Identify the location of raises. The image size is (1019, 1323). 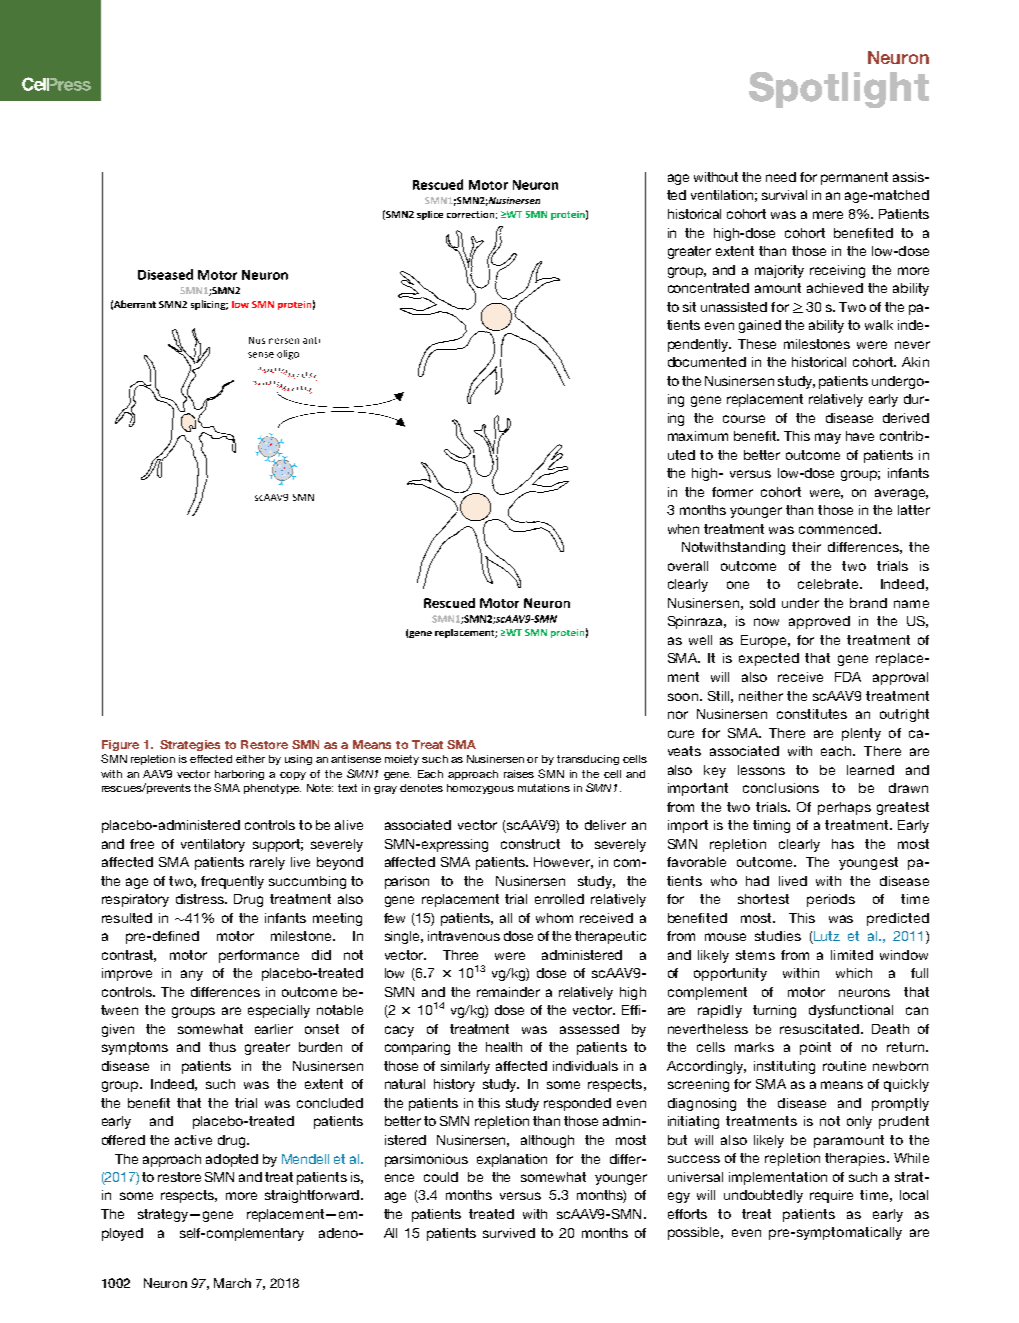
(519, 774).
